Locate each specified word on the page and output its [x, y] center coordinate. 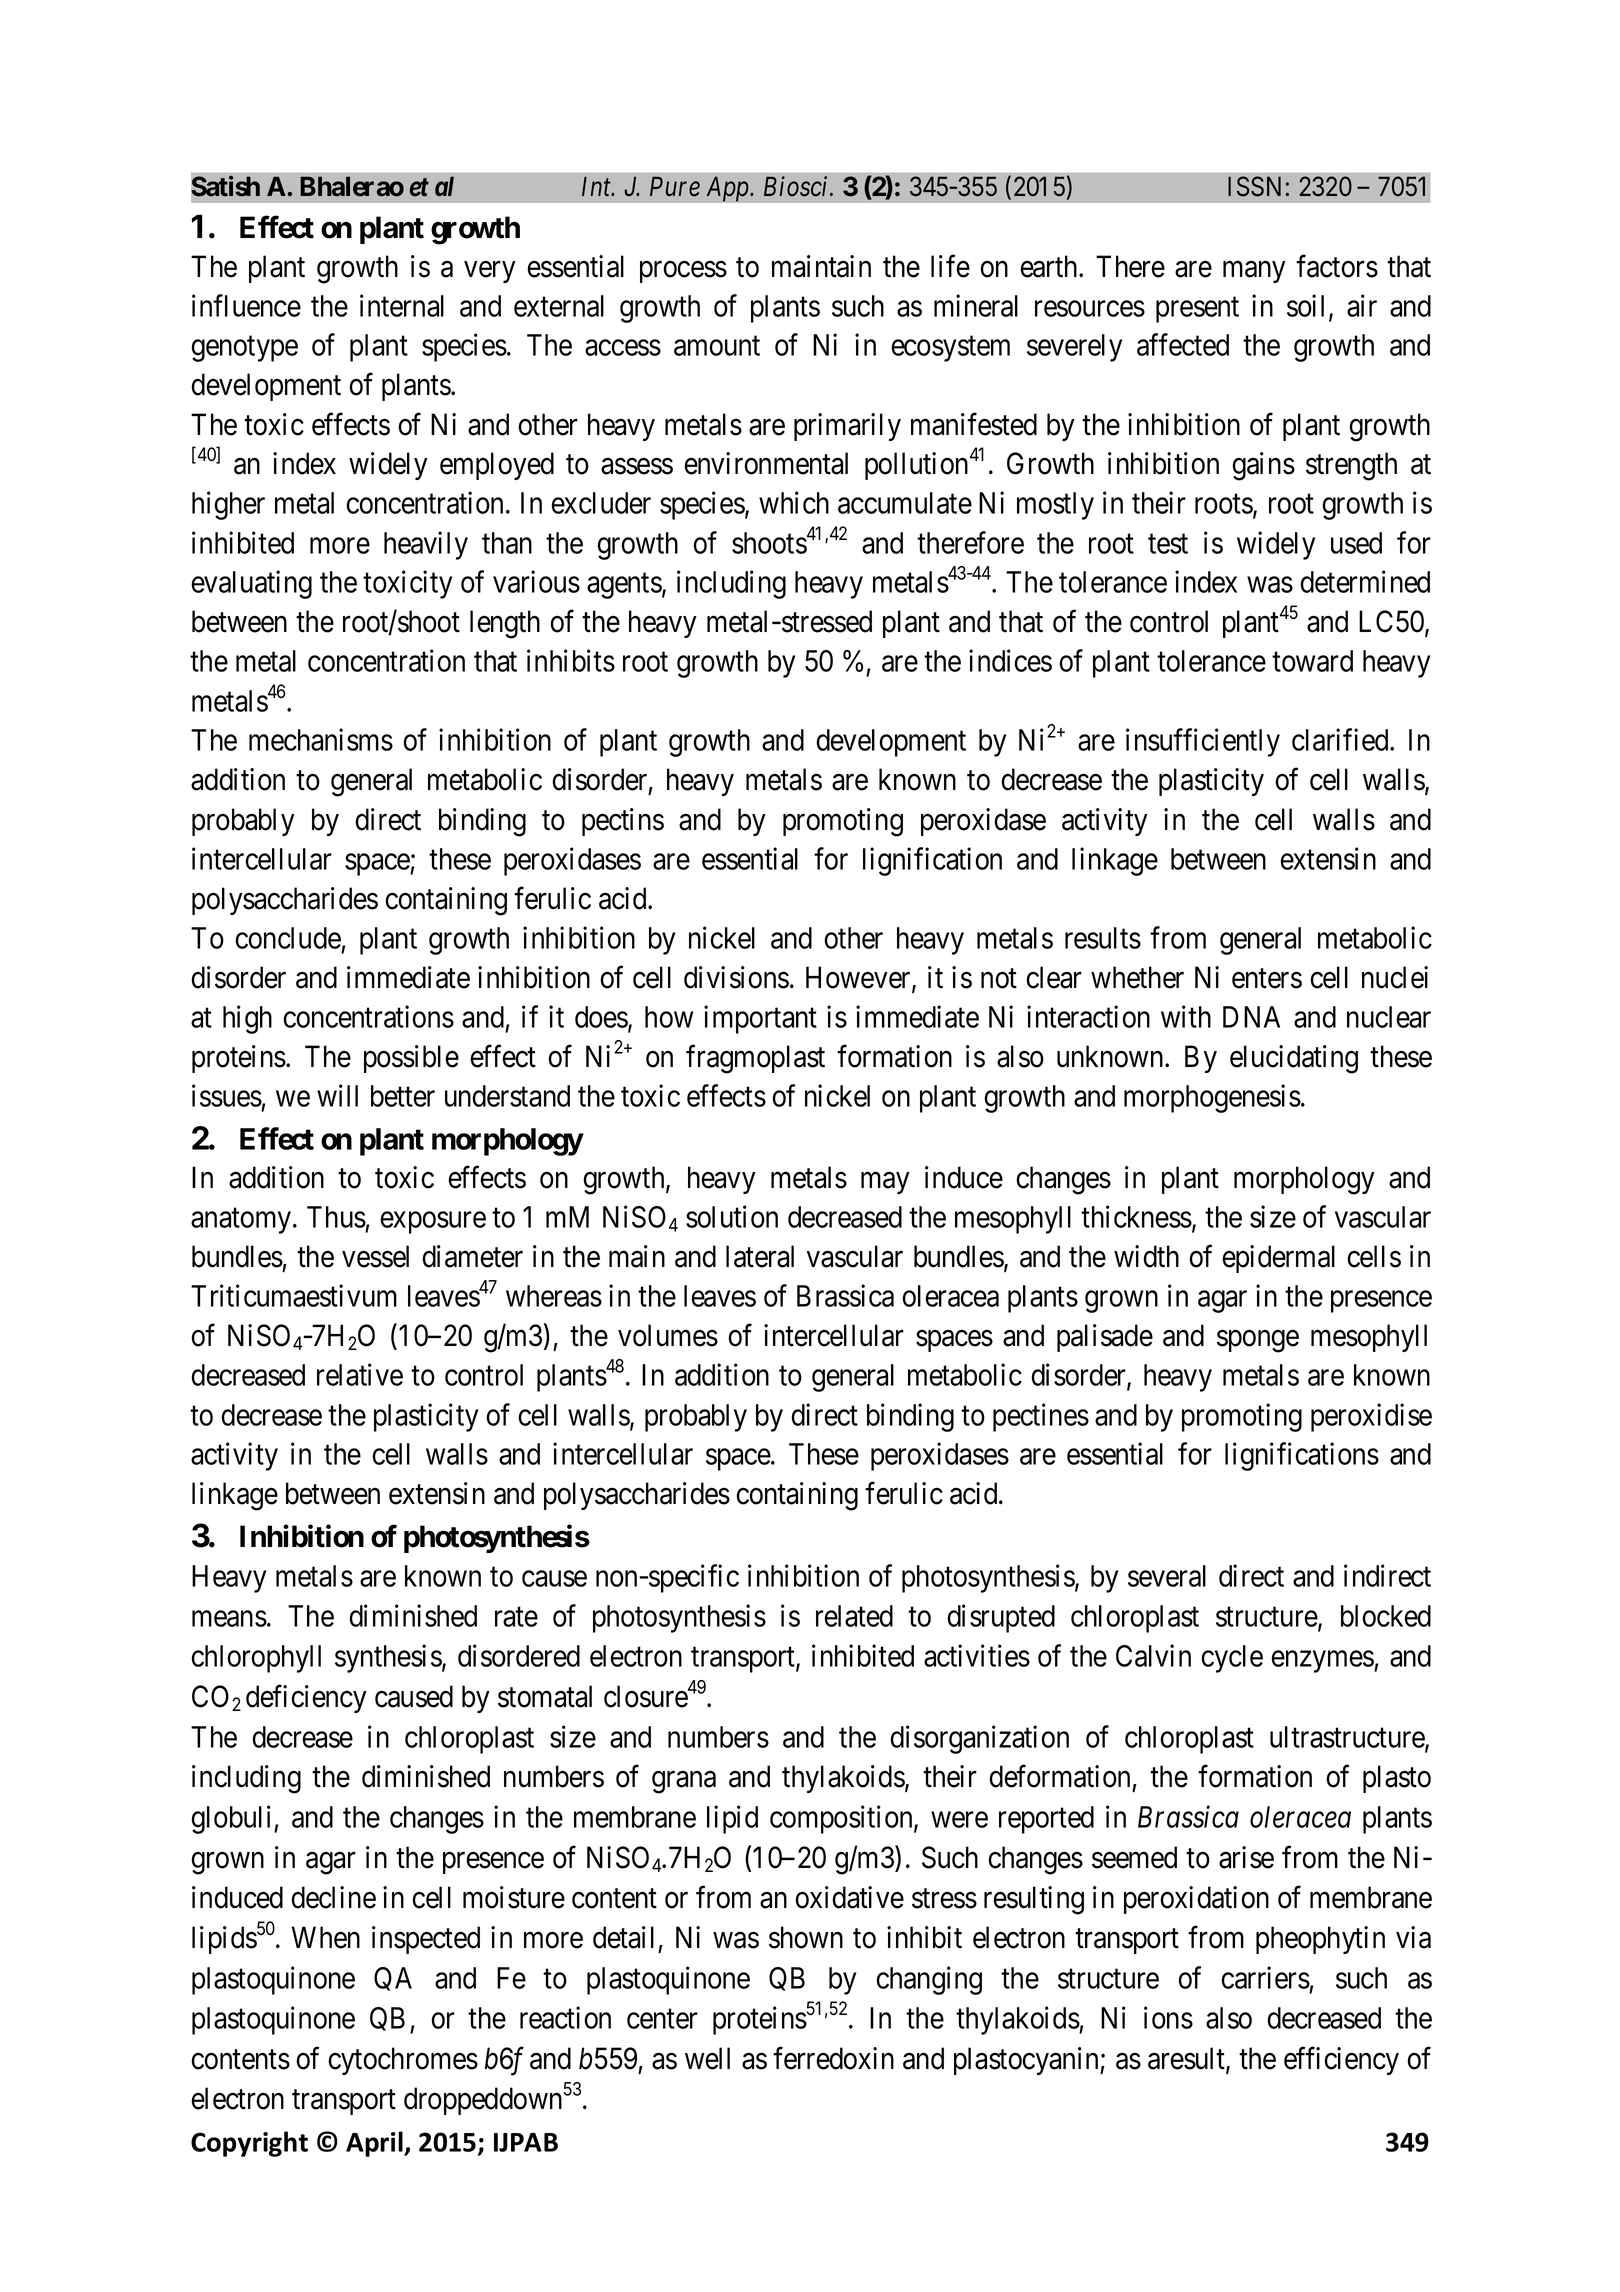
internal [402, 305]
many [1254, 272]
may [885, 1183]
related [854, 1616]
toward [1312, 661]
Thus [336, 1217]
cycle [1232, 1659]
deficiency [306, 1699]
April [375, 2144]
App [728, 189]
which [794, 502]
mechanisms [321, 740]
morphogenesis [1212, 1098]
